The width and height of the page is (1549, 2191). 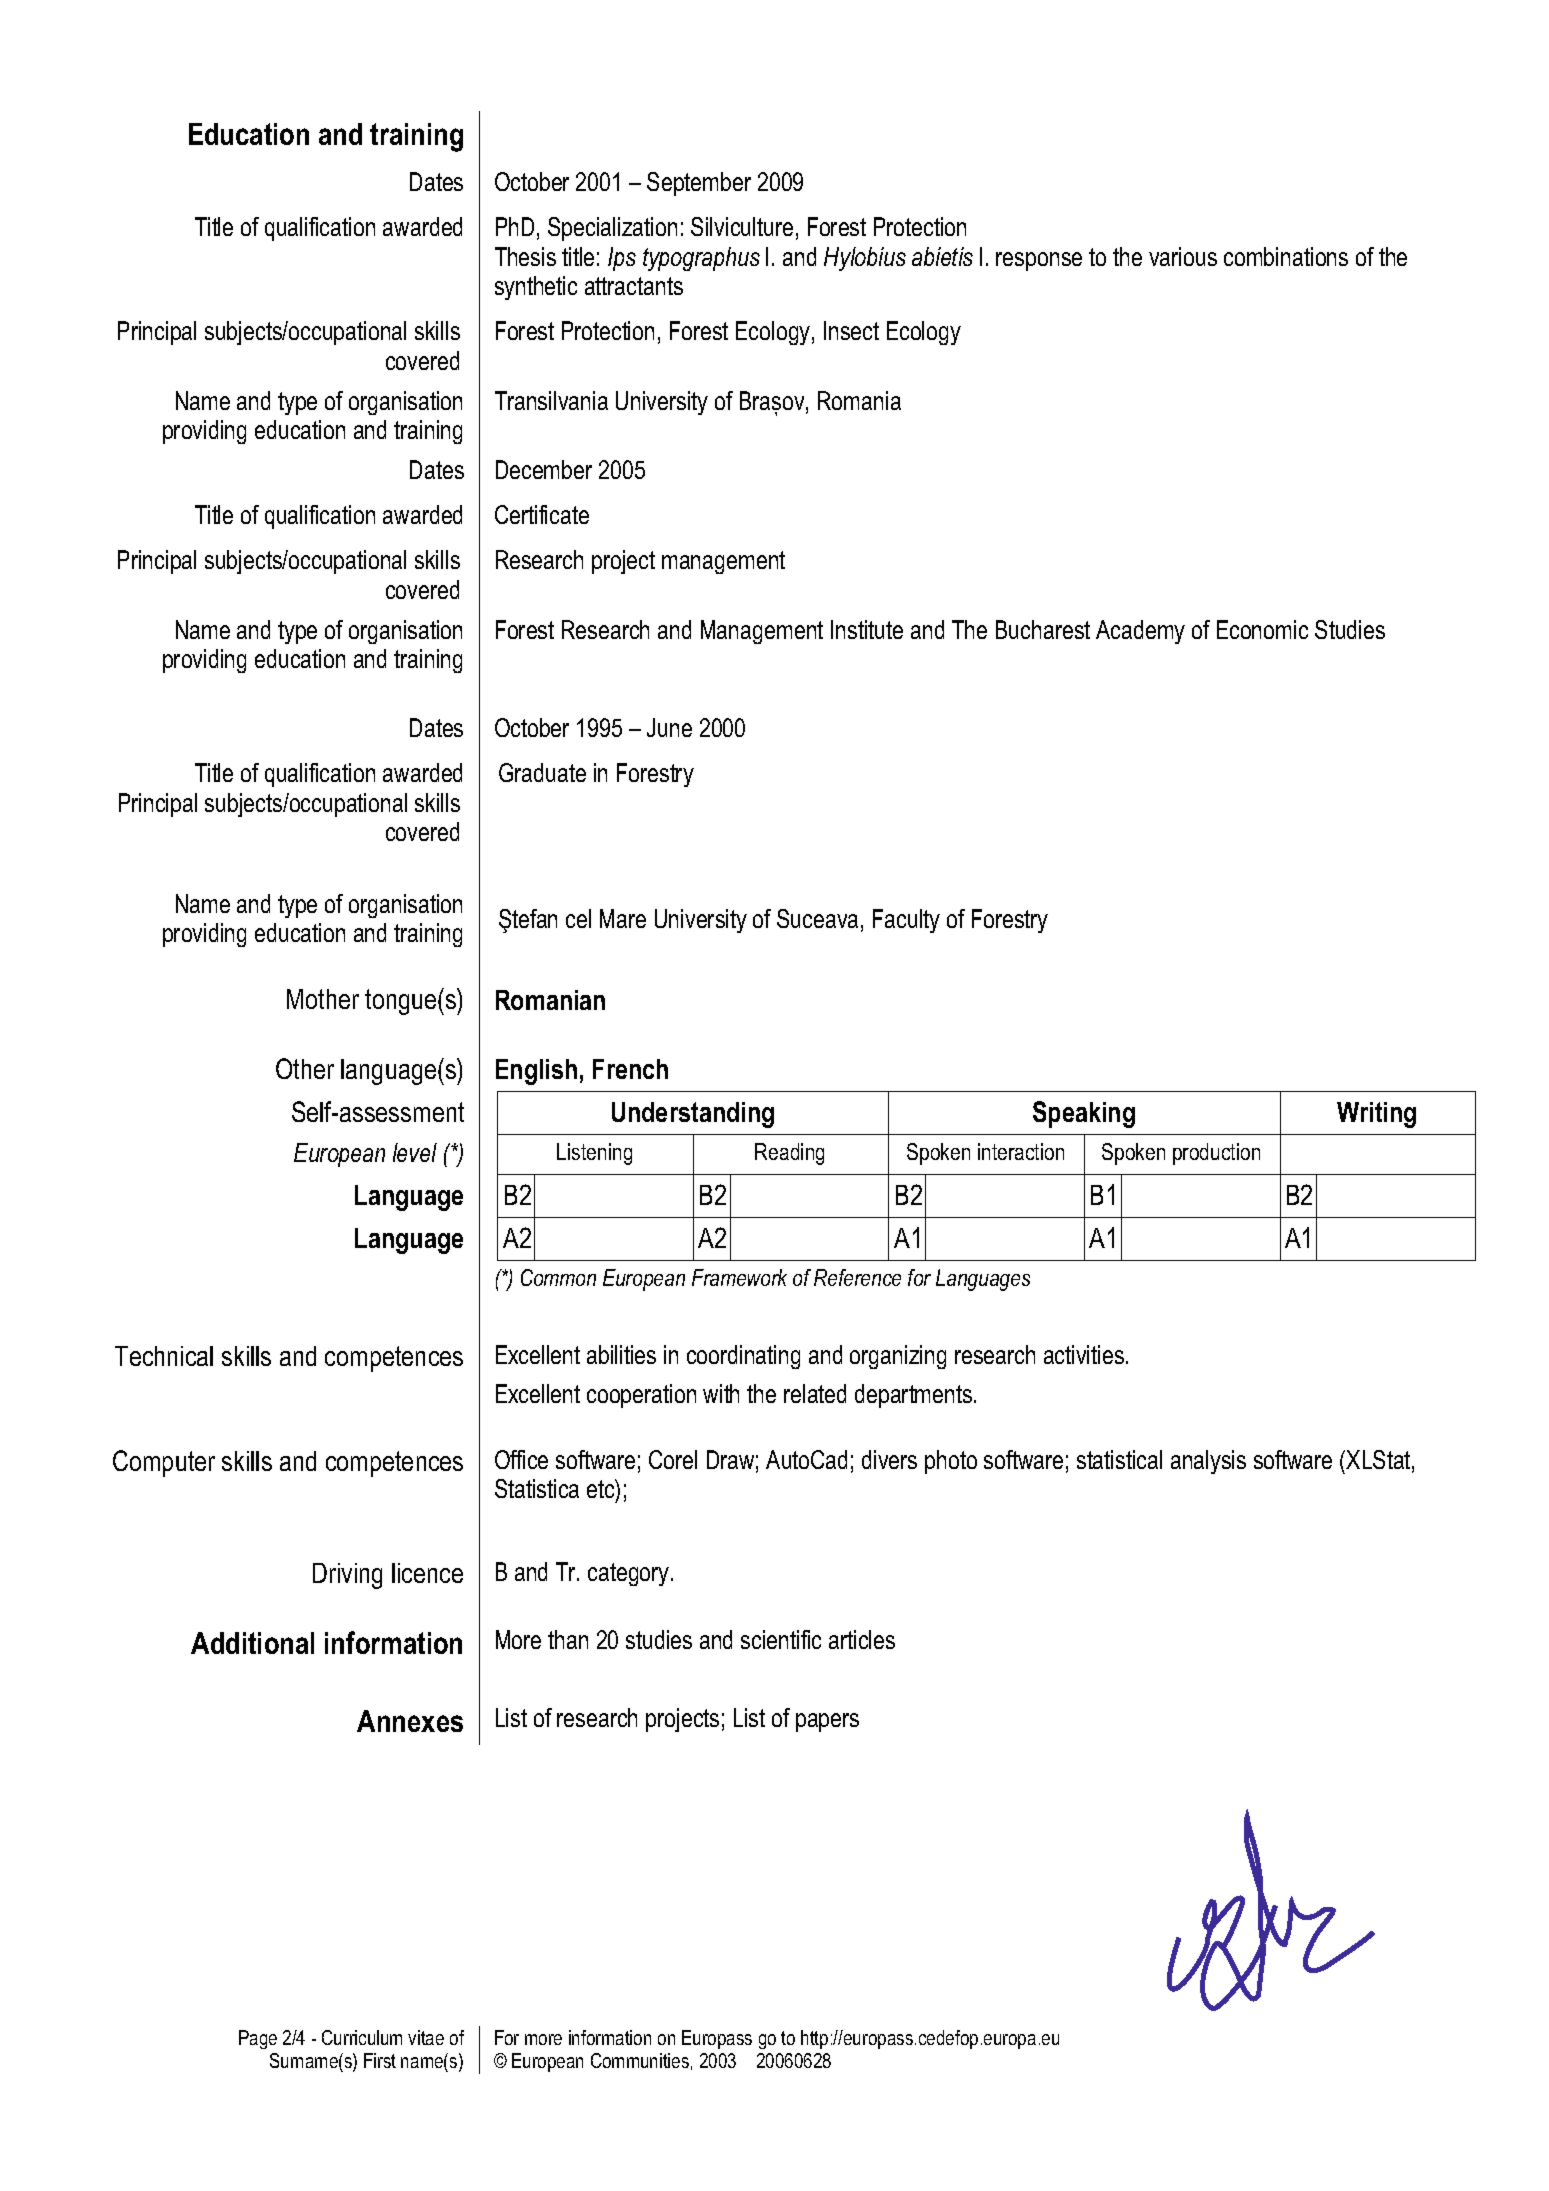 What do you see at coordinates (415, 1152) in the page?
I see `level` at bounding box center [415, 1152].
